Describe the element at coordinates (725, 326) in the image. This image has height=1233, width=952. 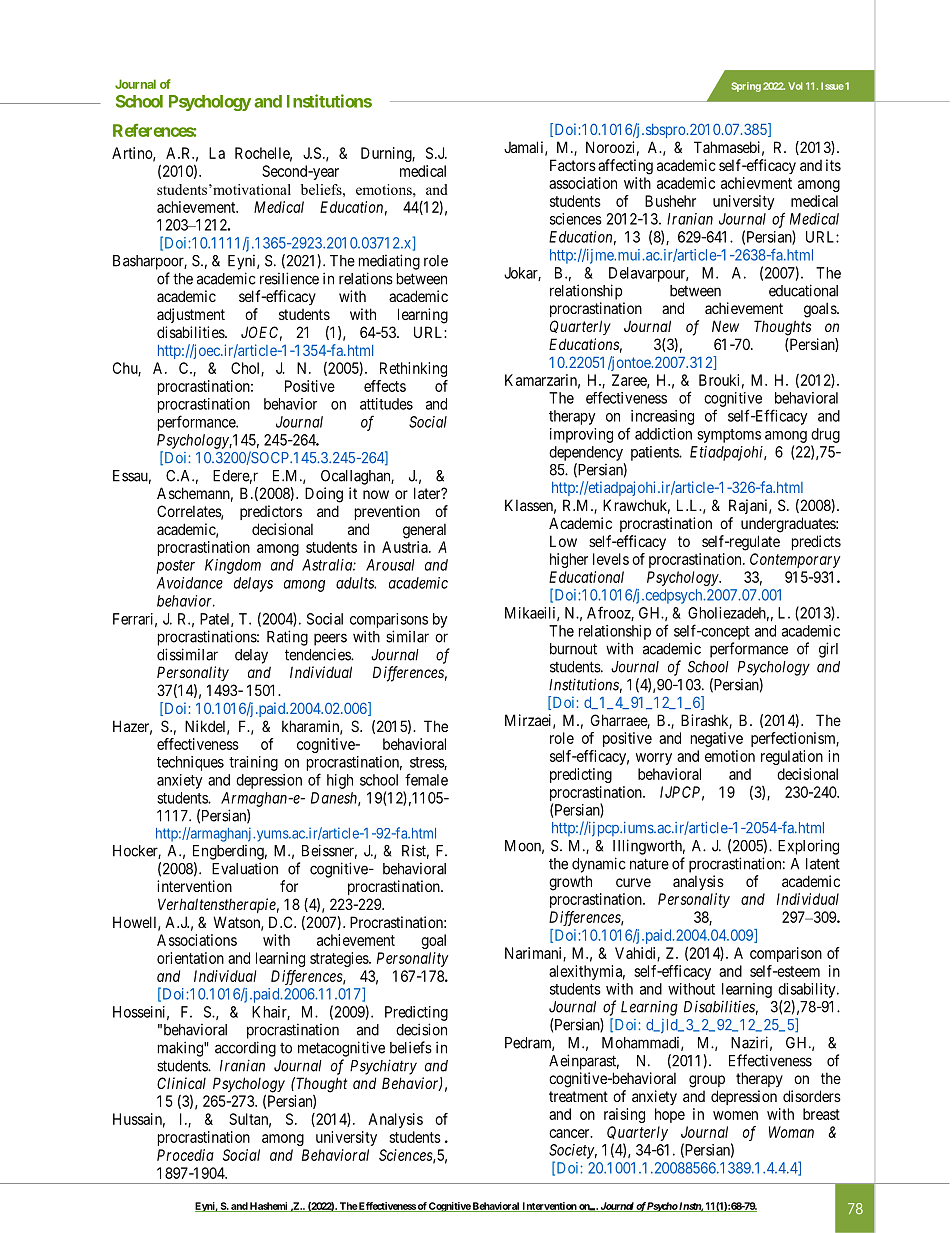
I see `New` at that location.
